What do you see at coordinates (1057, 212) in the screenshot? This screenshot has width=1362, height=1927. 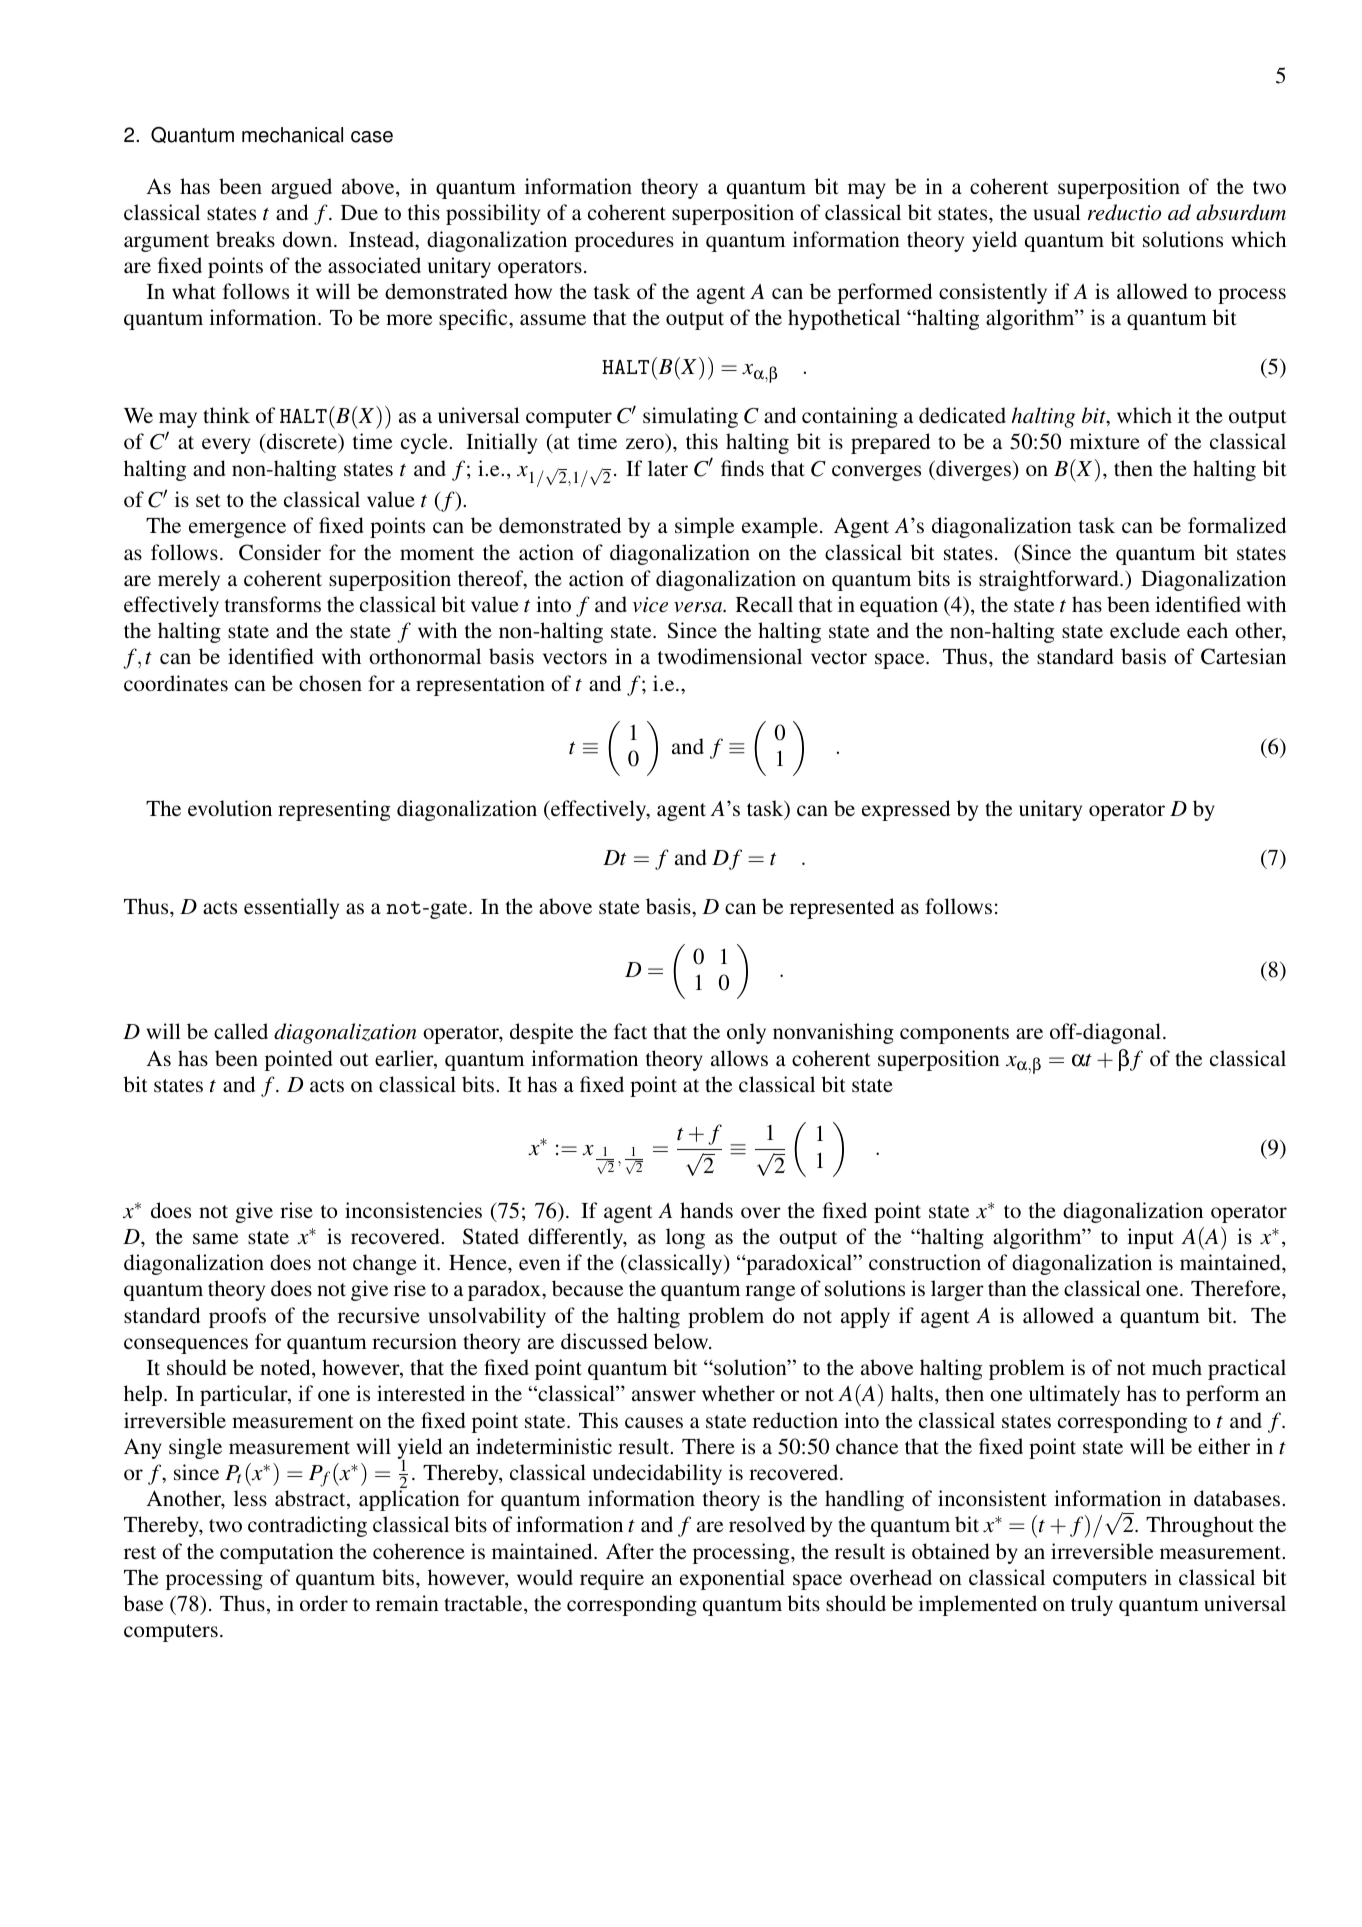 I see `usual` at bounding box center [1057, 212].
